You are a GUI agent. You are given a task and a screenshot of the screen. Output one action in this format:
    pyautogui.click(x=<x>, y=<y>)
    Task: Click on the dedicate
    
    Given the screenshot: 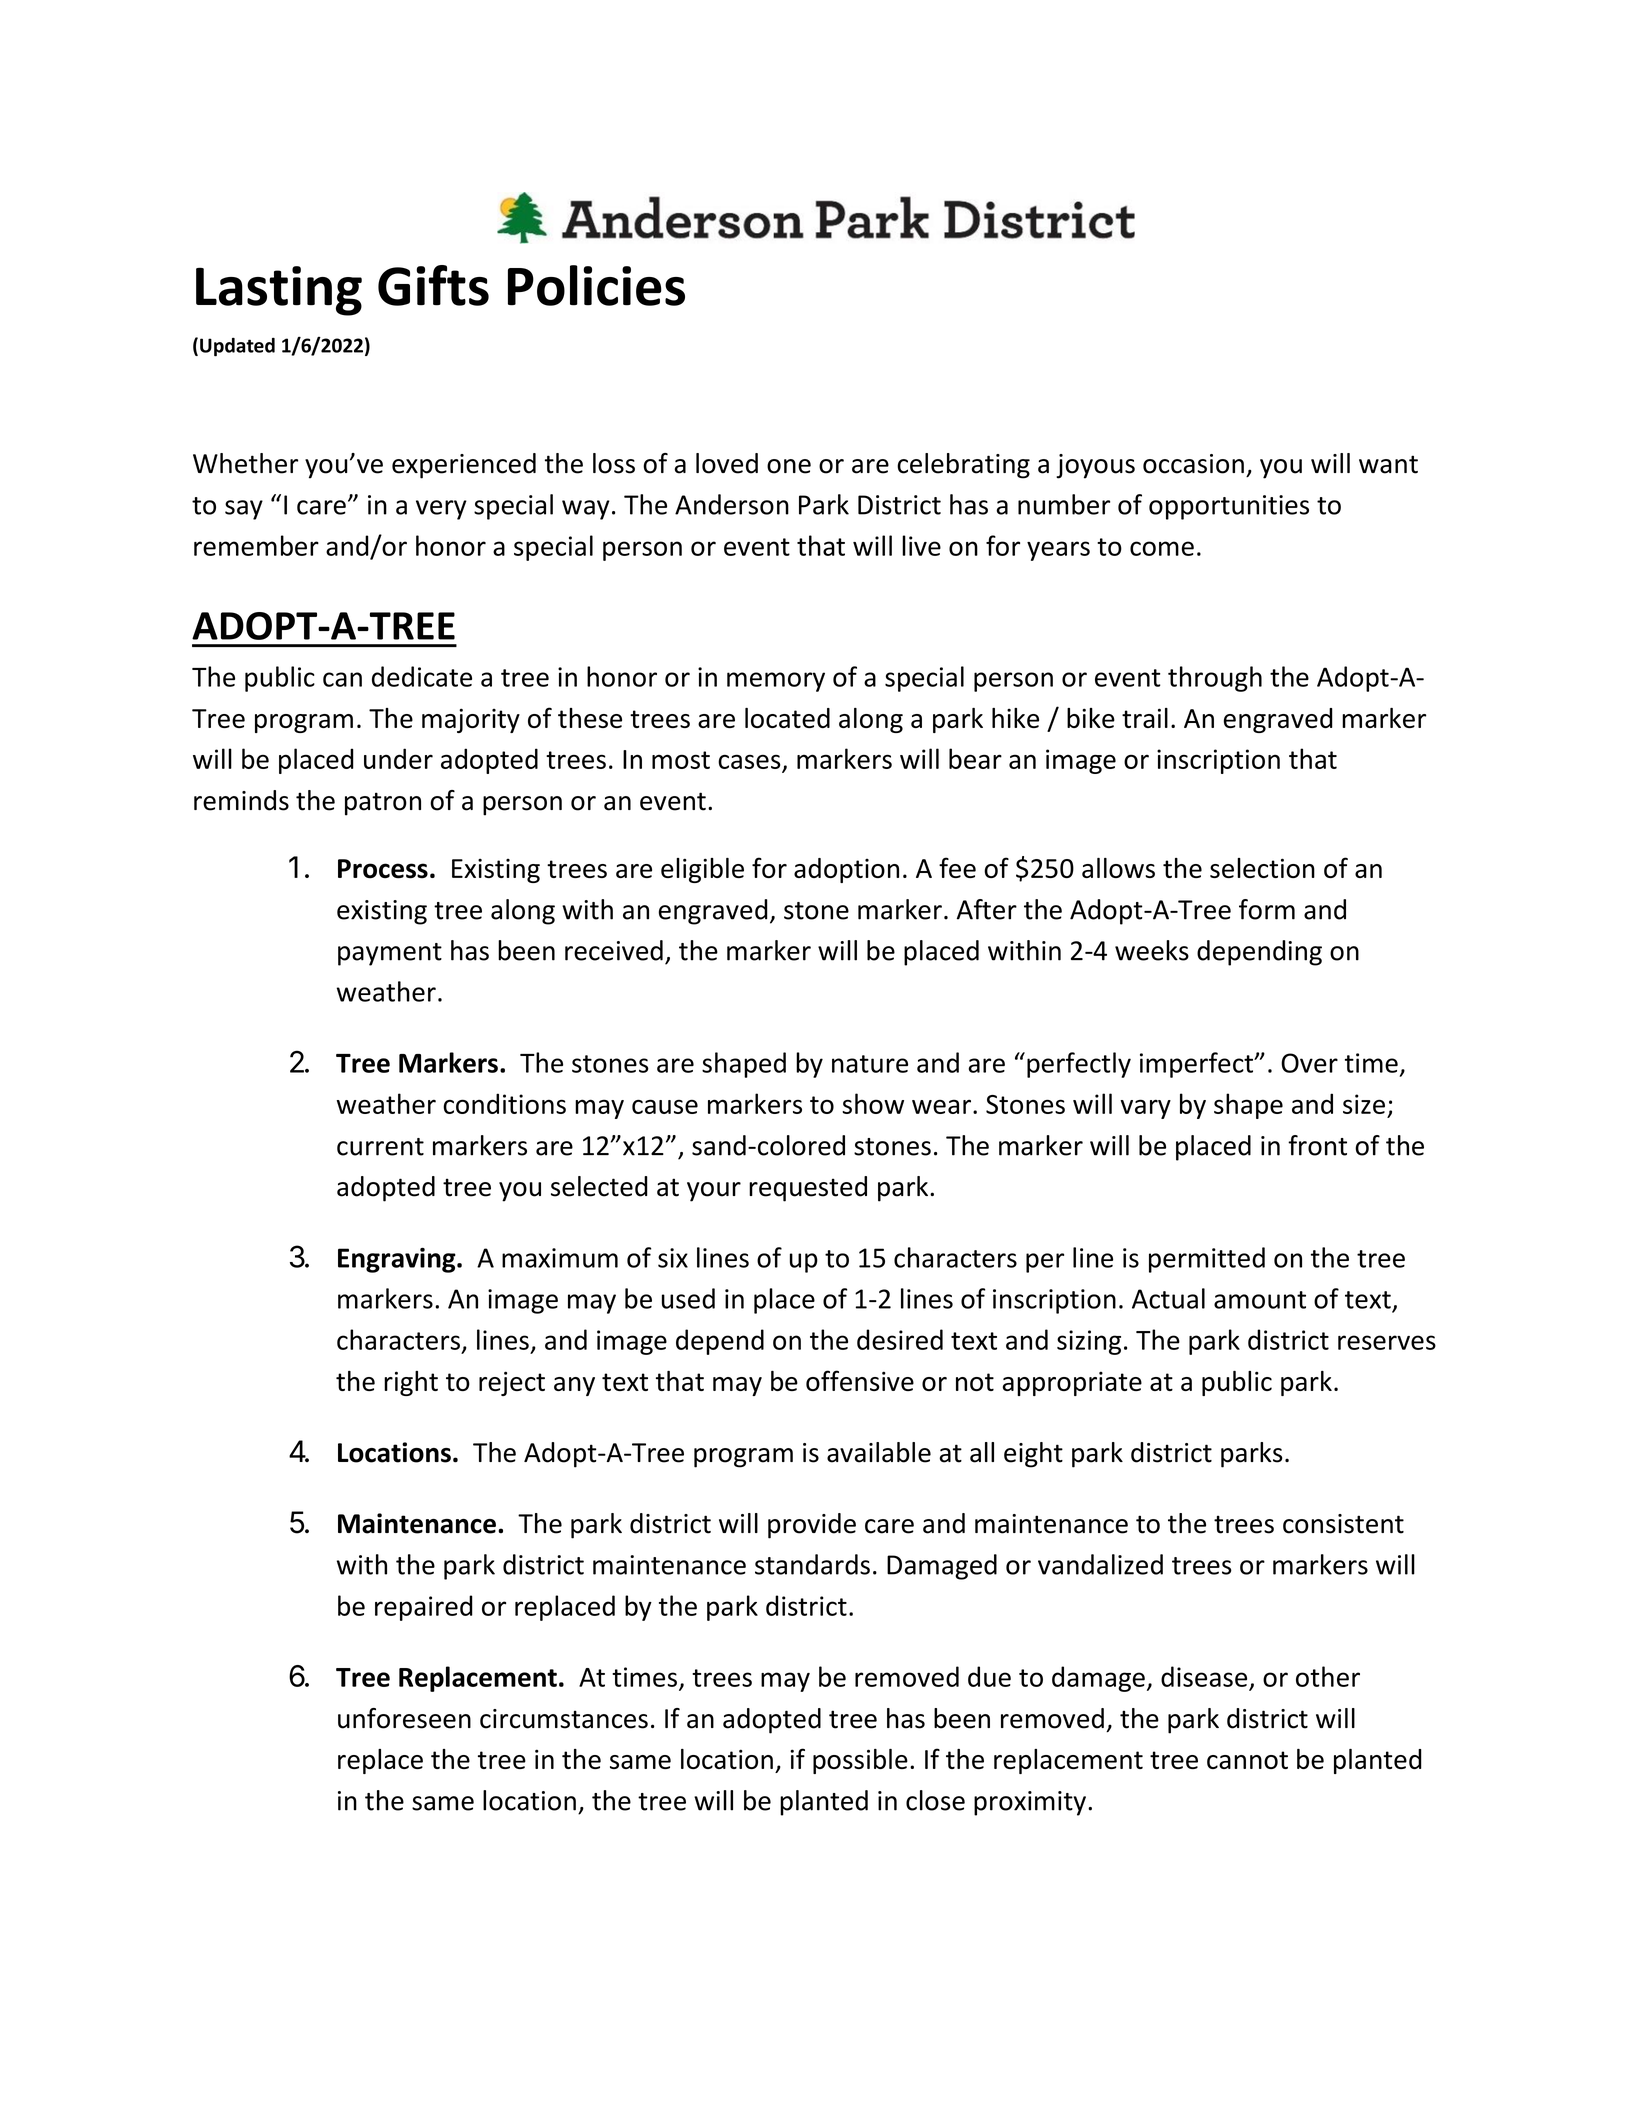 What is the action you would take?
    pyautogui.click(x=422, y=676)
